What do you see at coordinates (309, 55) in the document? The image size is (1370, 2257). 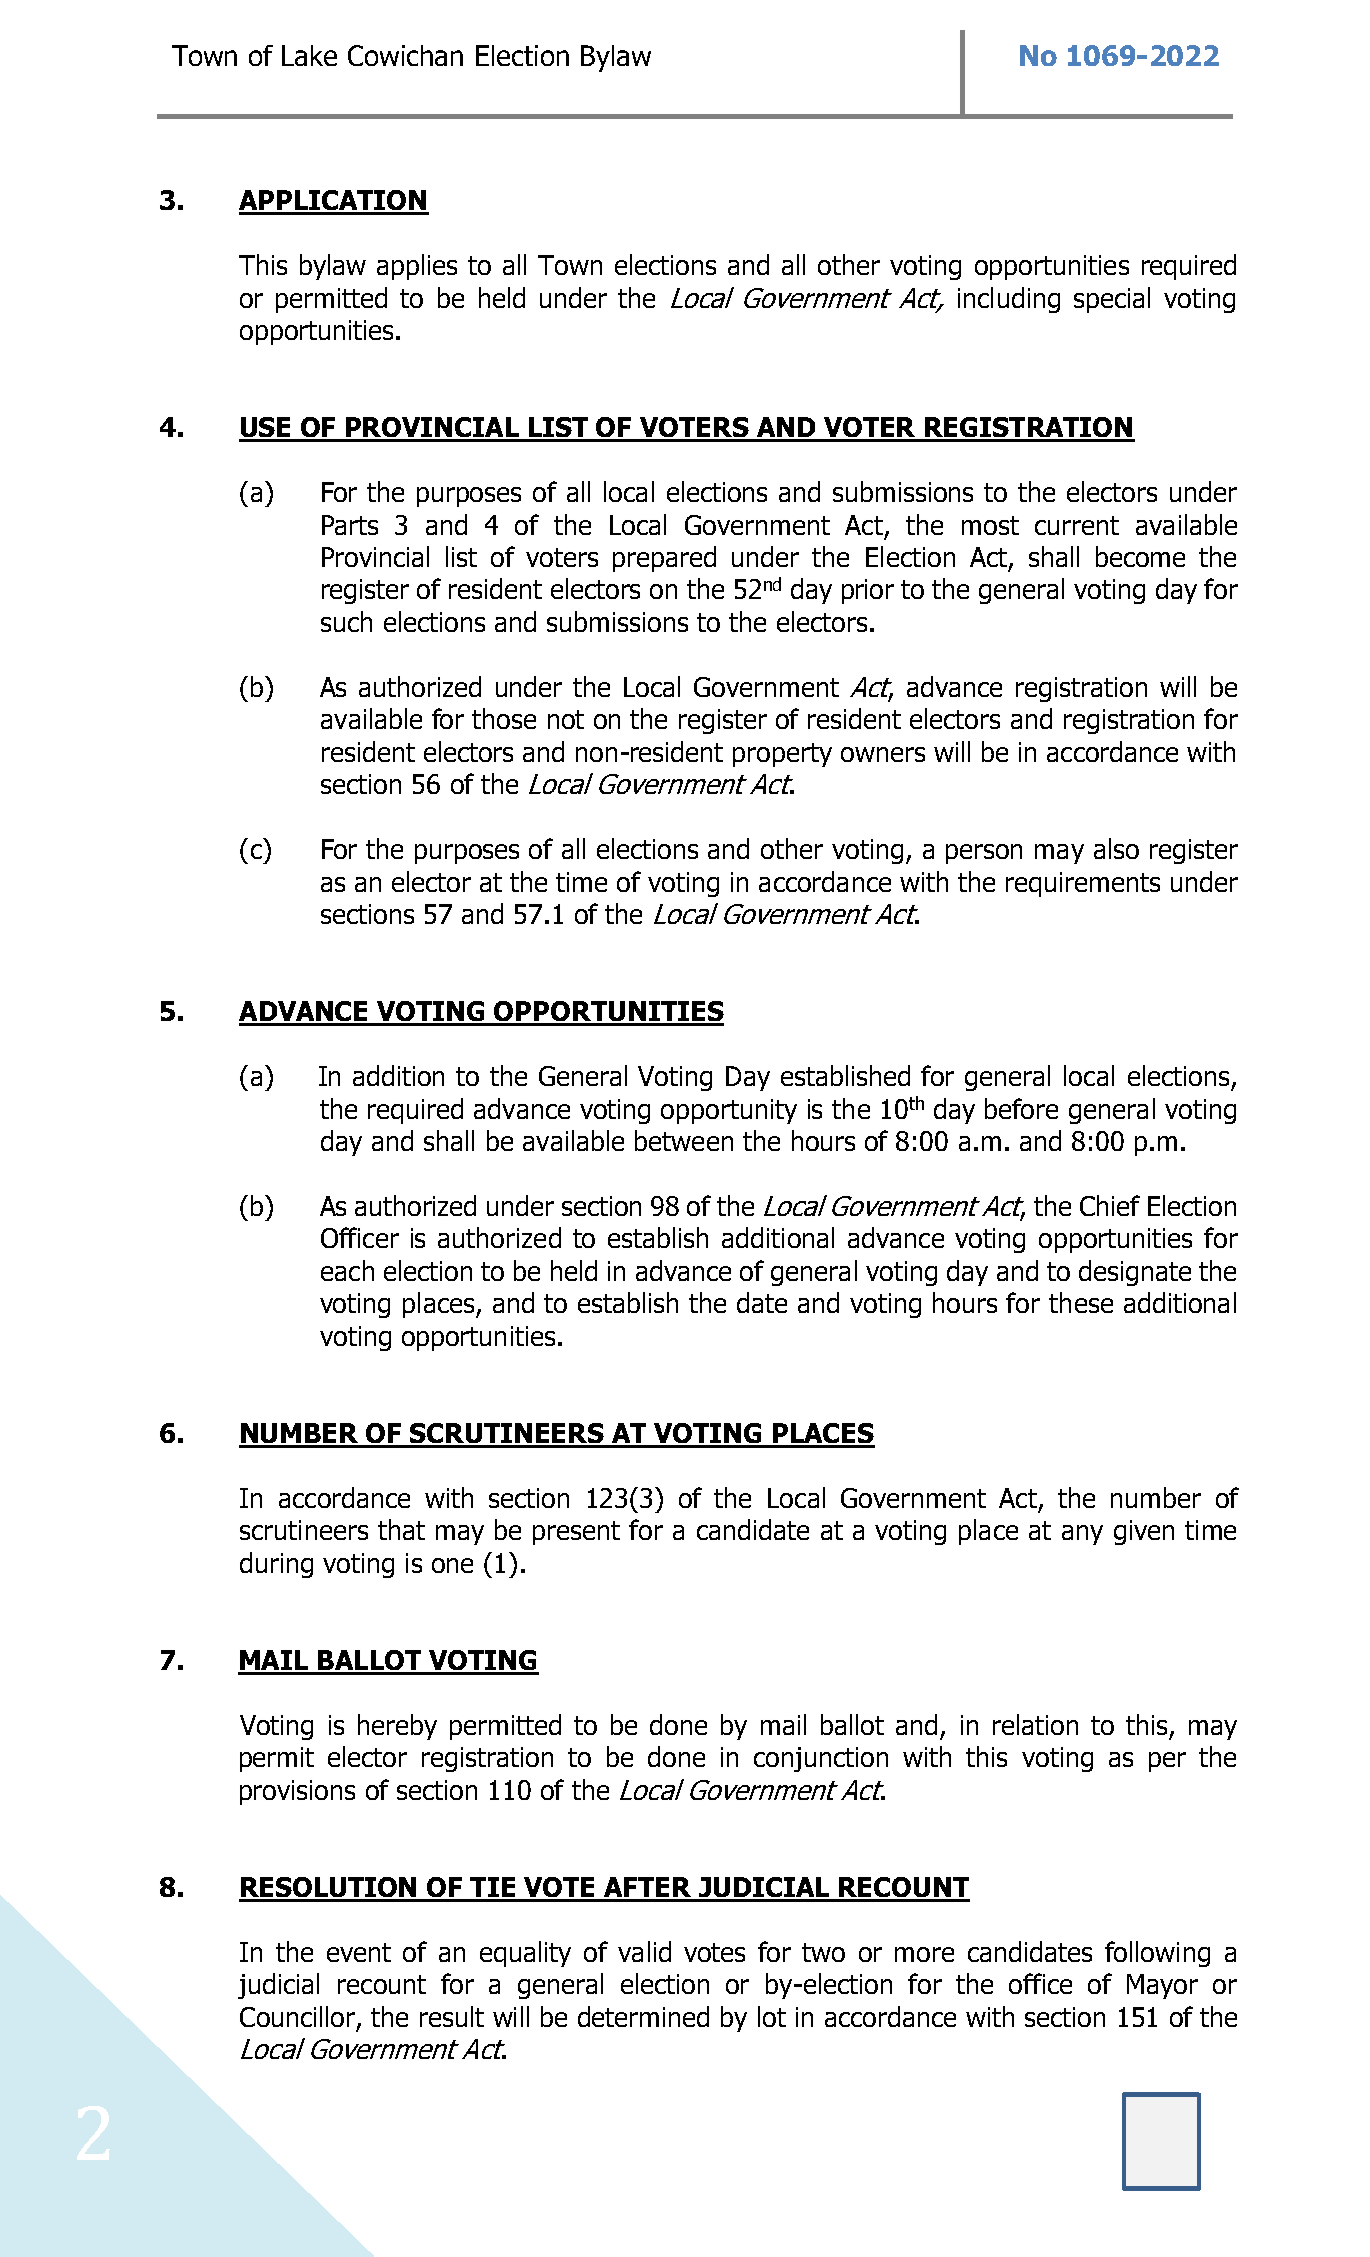 I see `Lake` at bounding box center [309, 55].
